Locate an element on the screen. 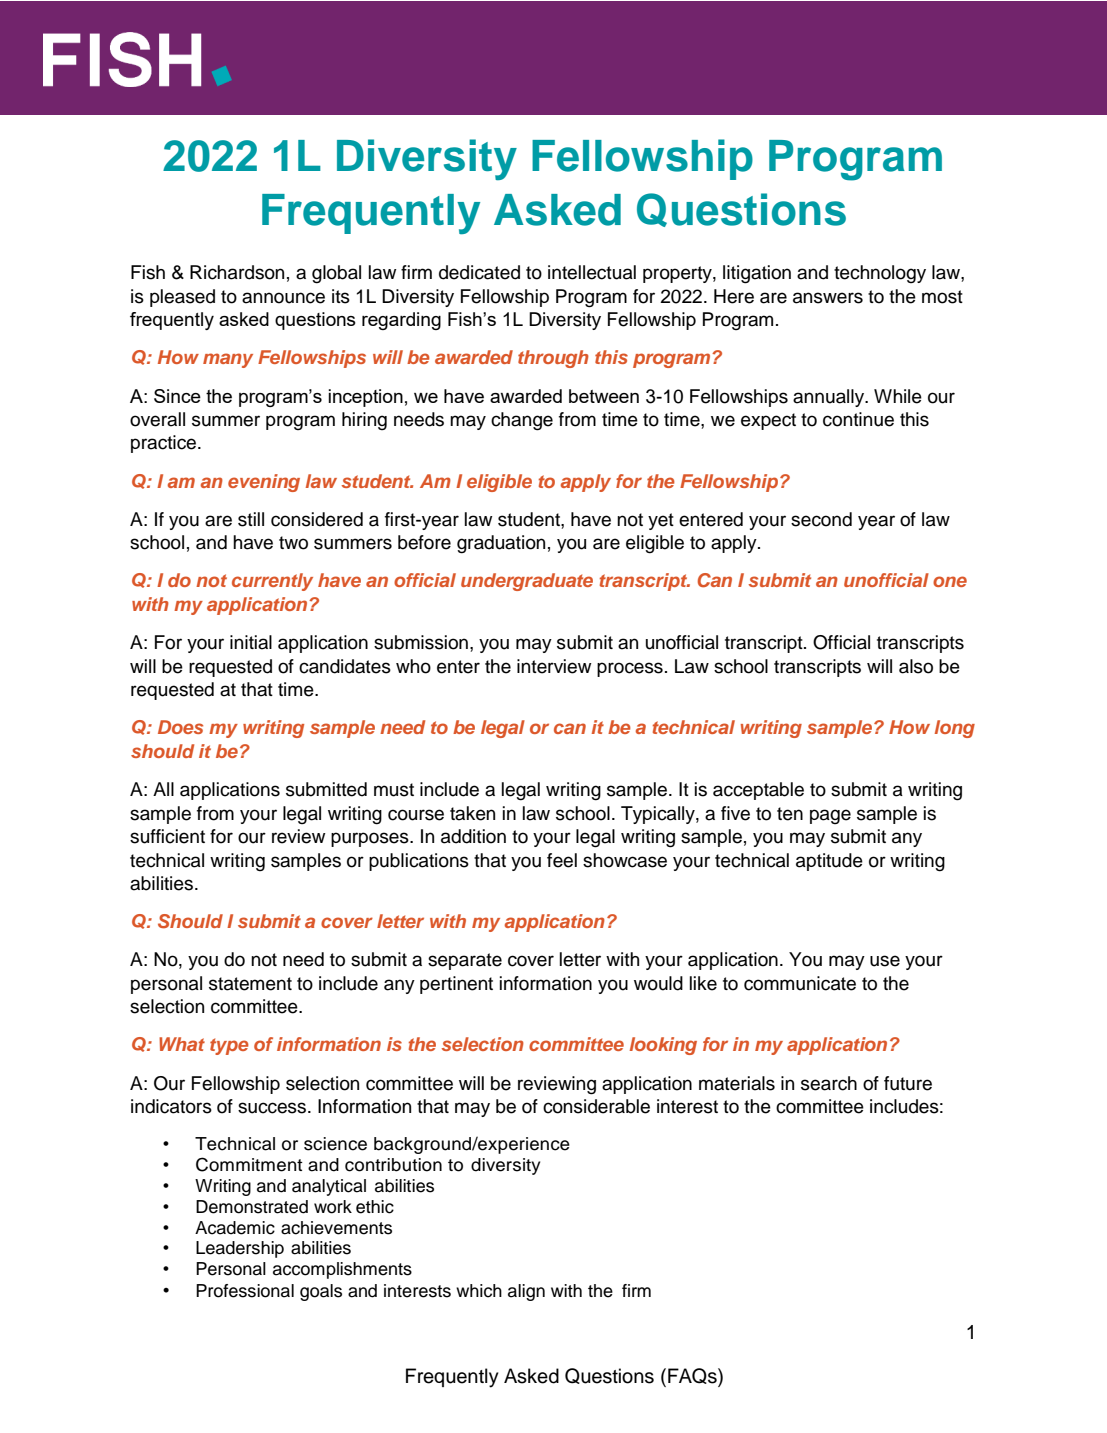 The width and height of the screenshot is (1107, 1433). separate is located at coordinates (465, 961).
